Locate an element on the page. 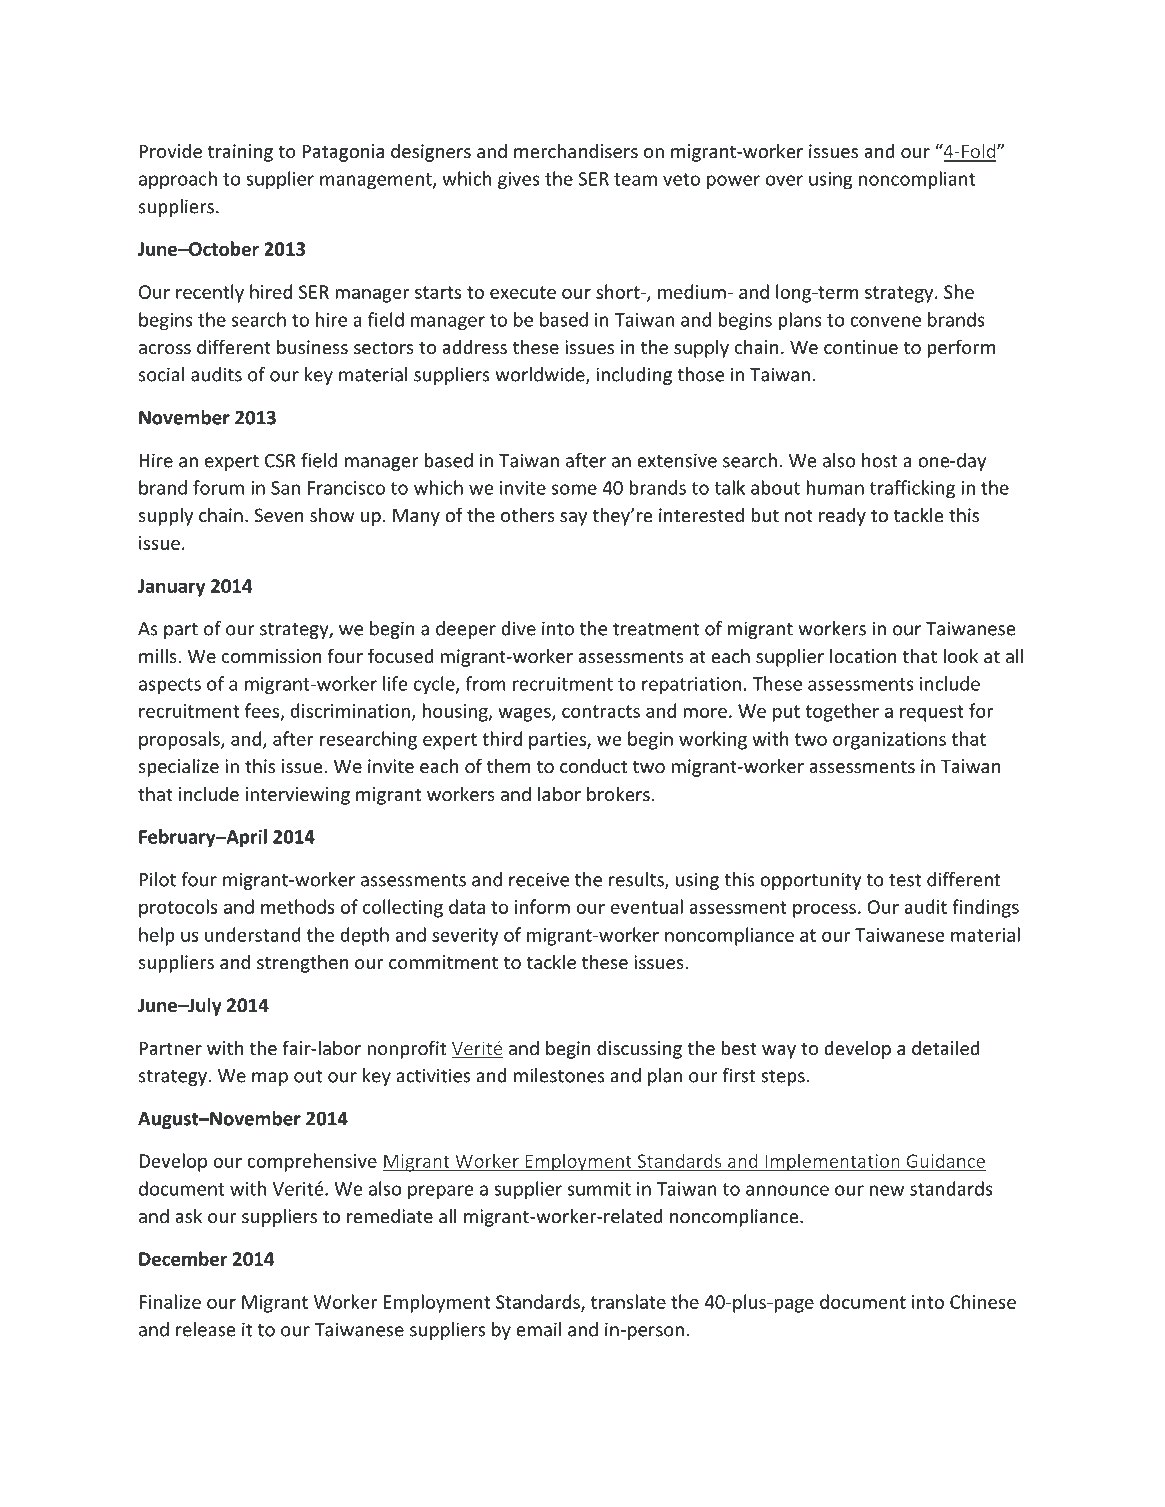 The width and height of the page is (1165, 1507). release is located at coordinates (205, 1329).
